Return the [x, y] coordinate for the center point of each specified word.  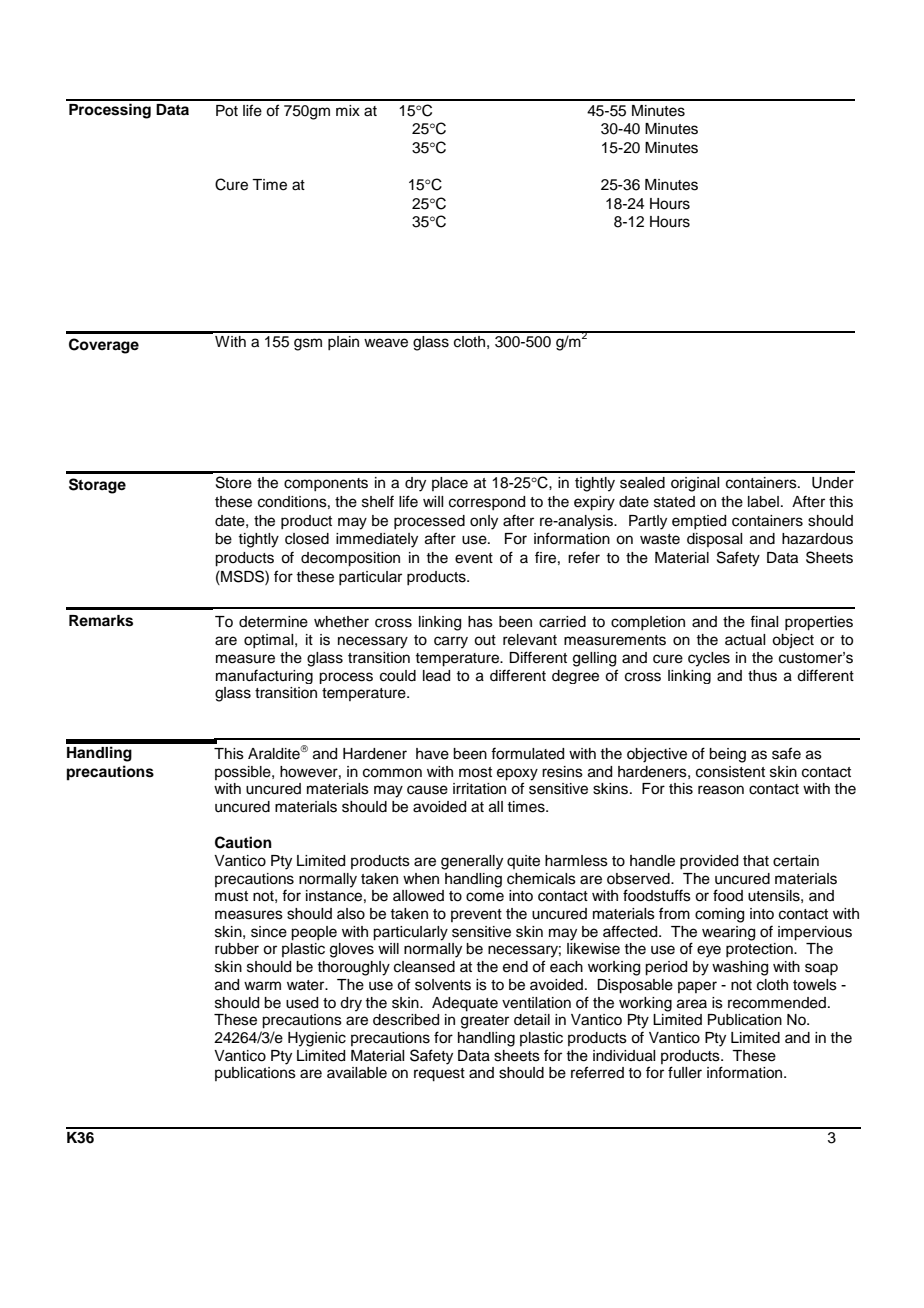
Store [234, 482]
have [432, 754]
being [727, 755]
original [695, 484]
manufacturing [264, 676]
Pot [227, 111]
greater [485, 1022]
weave [386, 343]
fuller [685, 1072]
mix [348, 110]
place [450, 484]
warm [262, 986]
